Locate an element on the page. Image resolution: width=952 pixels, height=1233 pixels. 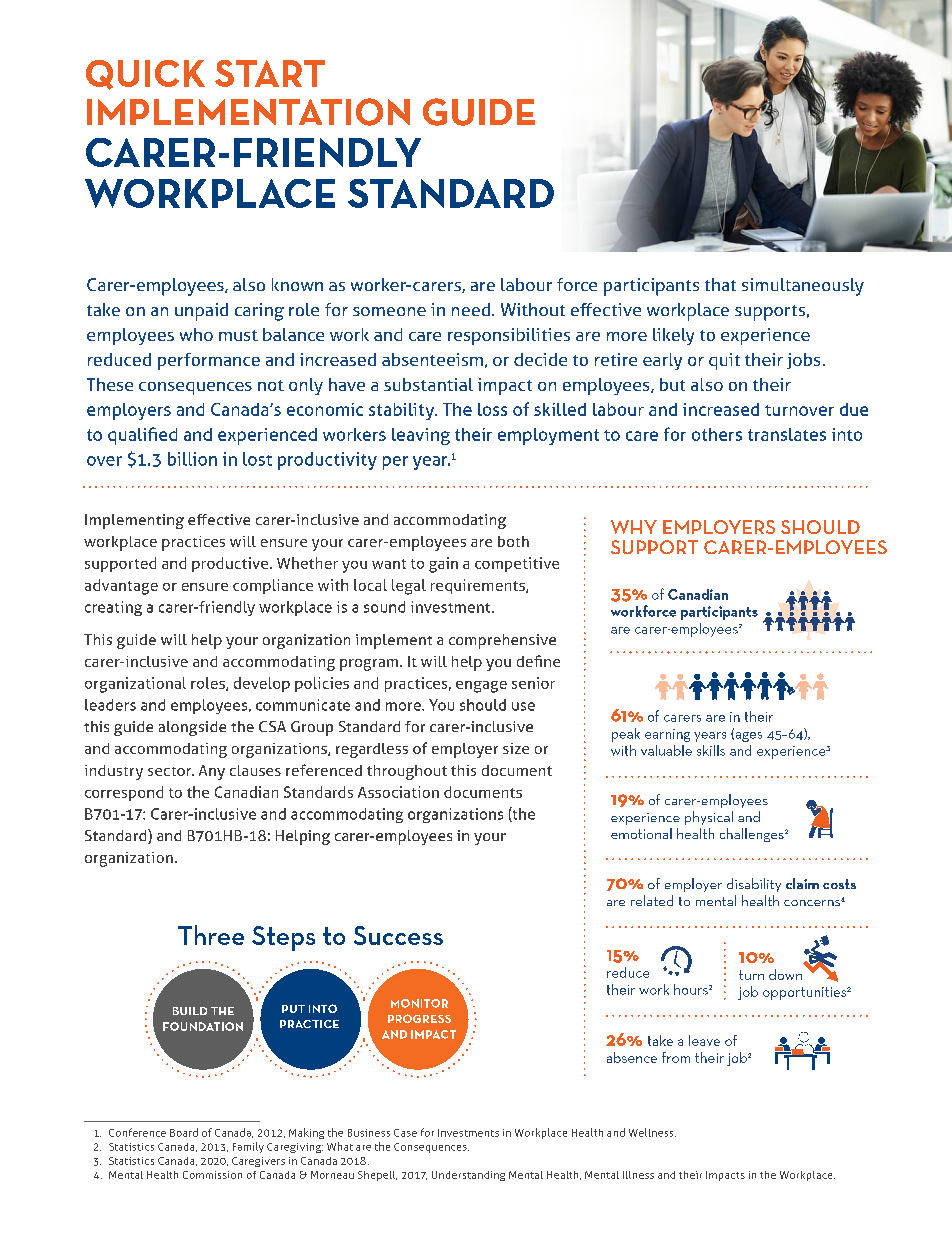
START is located at coordinates (270, 73).
